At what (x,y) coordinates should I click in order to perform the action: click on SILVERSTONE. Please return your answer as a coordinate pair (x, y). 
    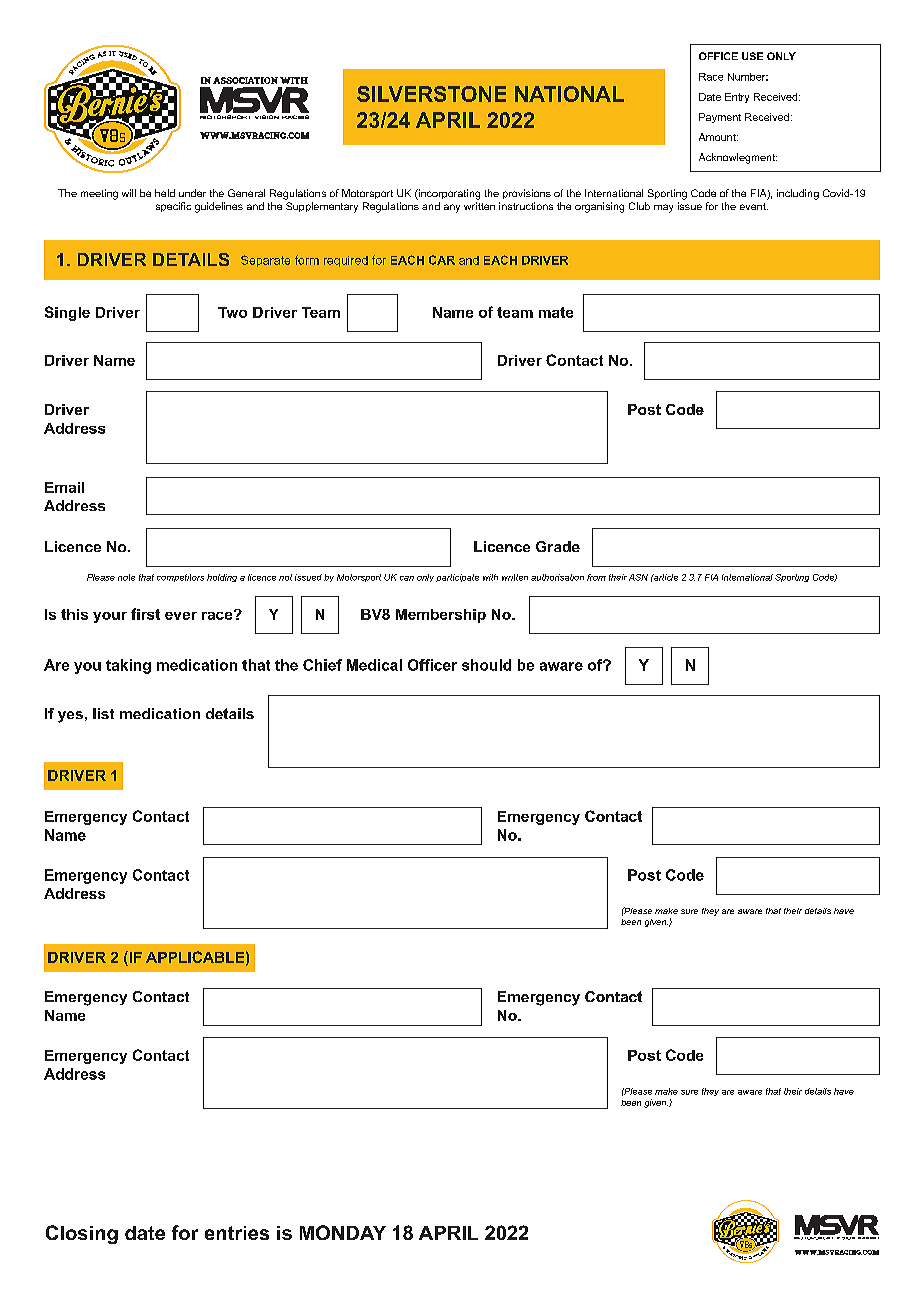
    Looking at the image, I should click on (431, 94).
